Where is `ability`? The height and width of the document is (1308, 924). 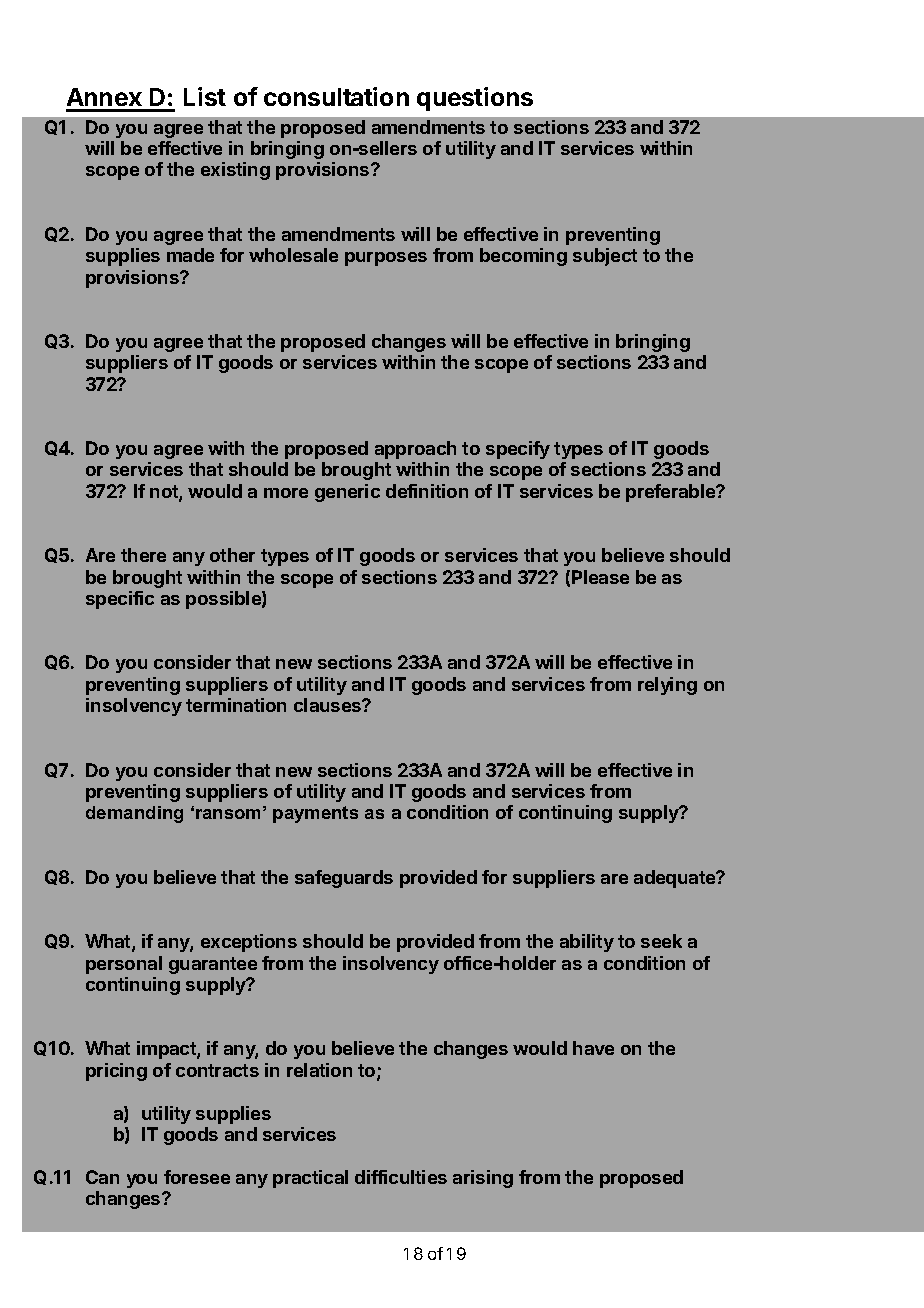 ability is located at coordinates (587, 943).
